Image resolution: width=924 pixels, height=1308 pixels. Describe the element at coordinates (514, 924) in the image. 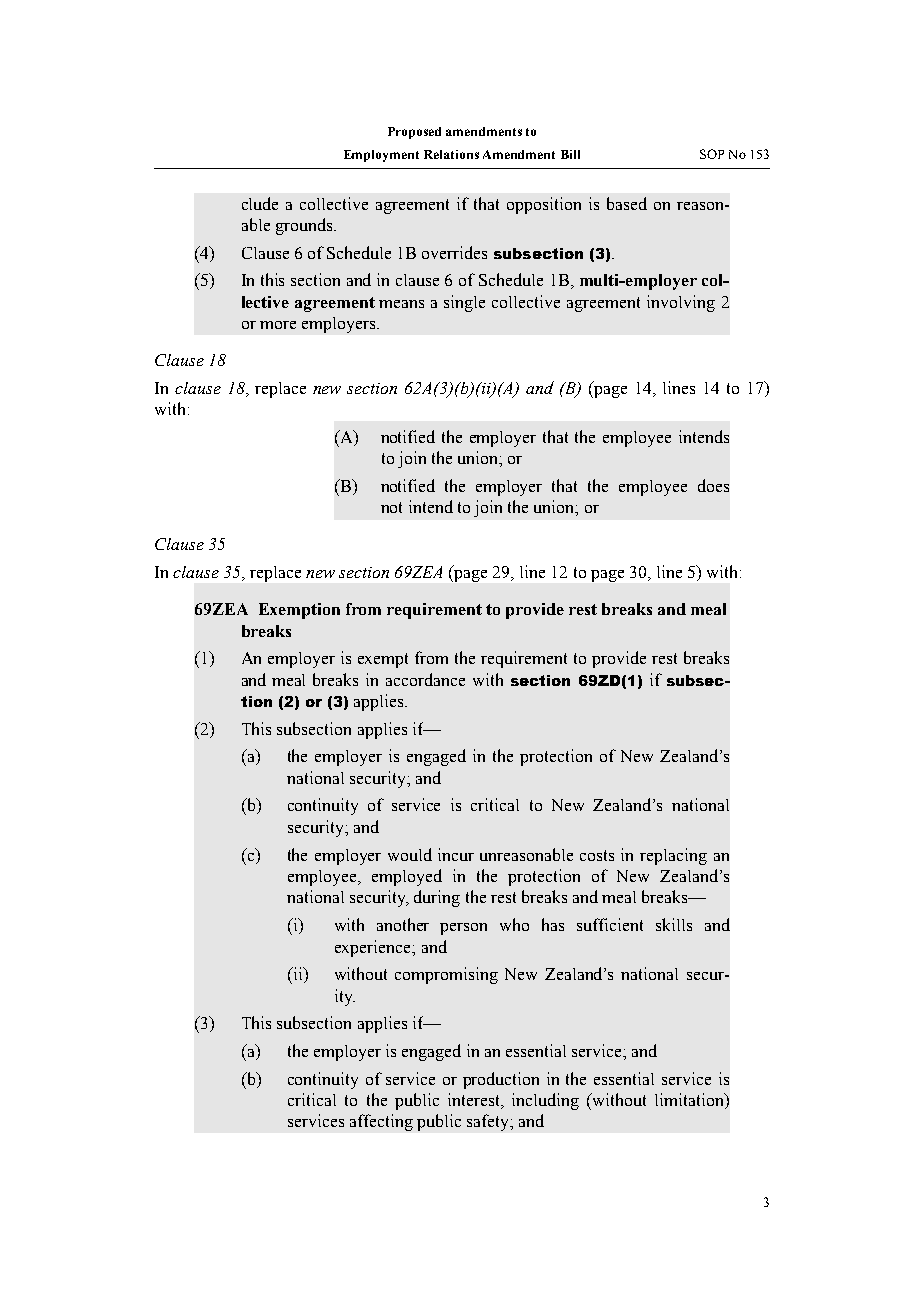

I see `who` at that location.
